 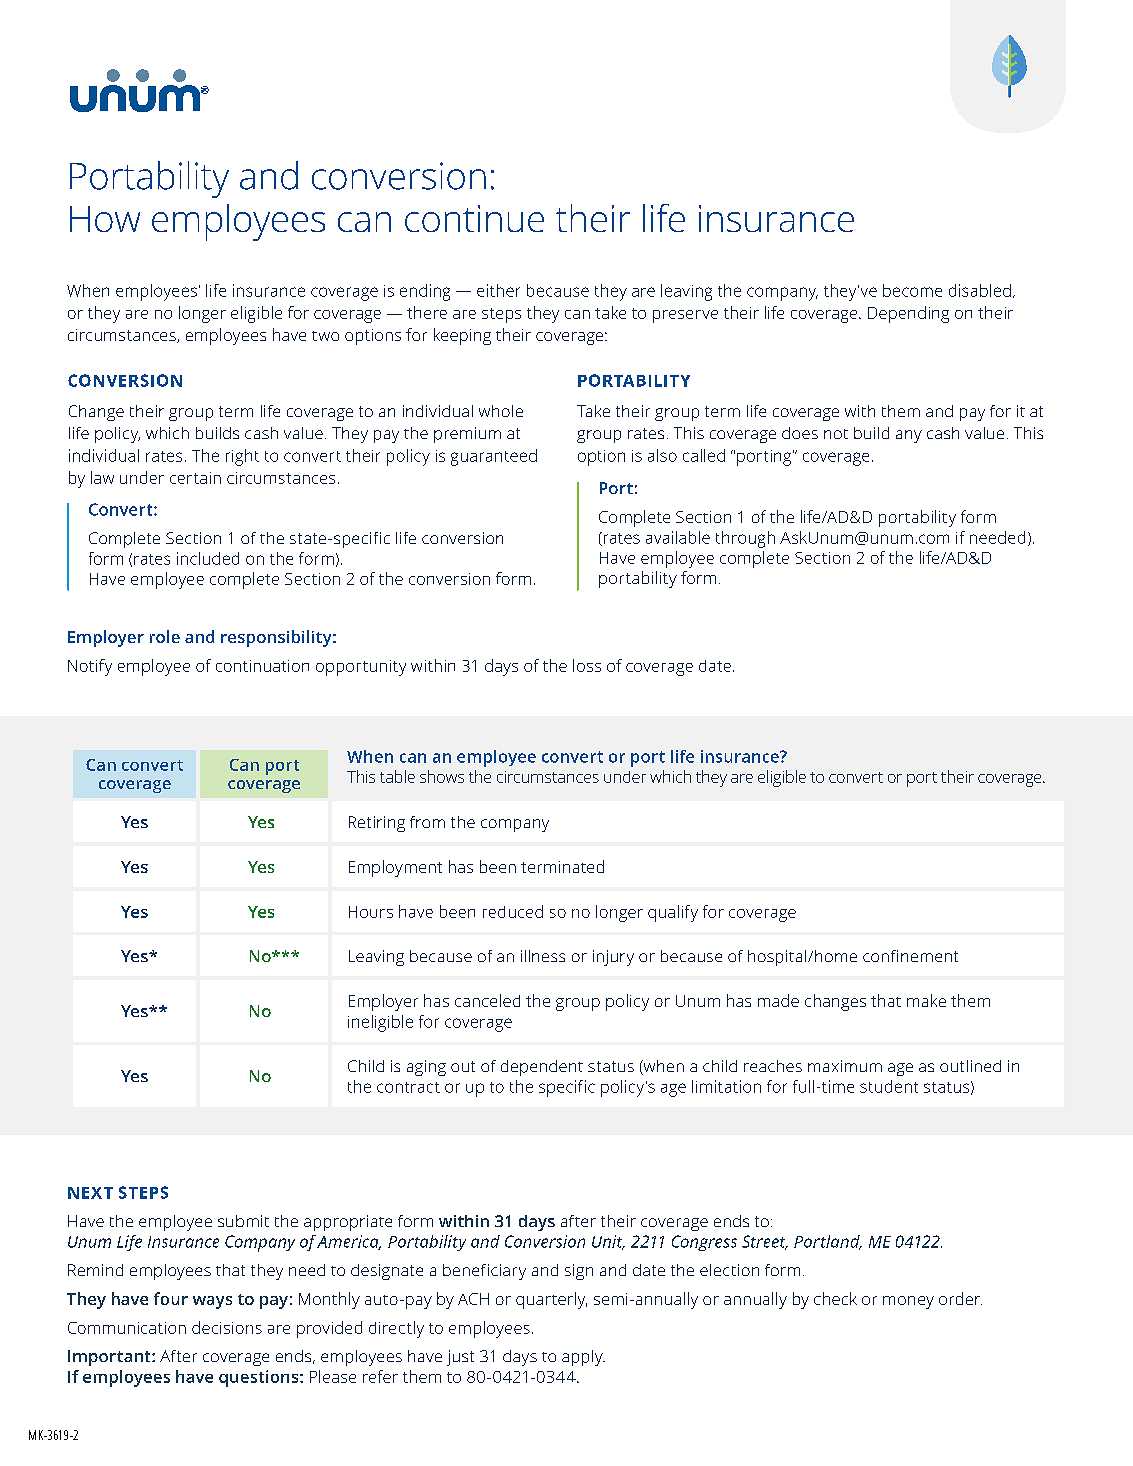 What do you see at coordinates (912, 290) in the page?
I see `become` at bounding box center [912, 290].
